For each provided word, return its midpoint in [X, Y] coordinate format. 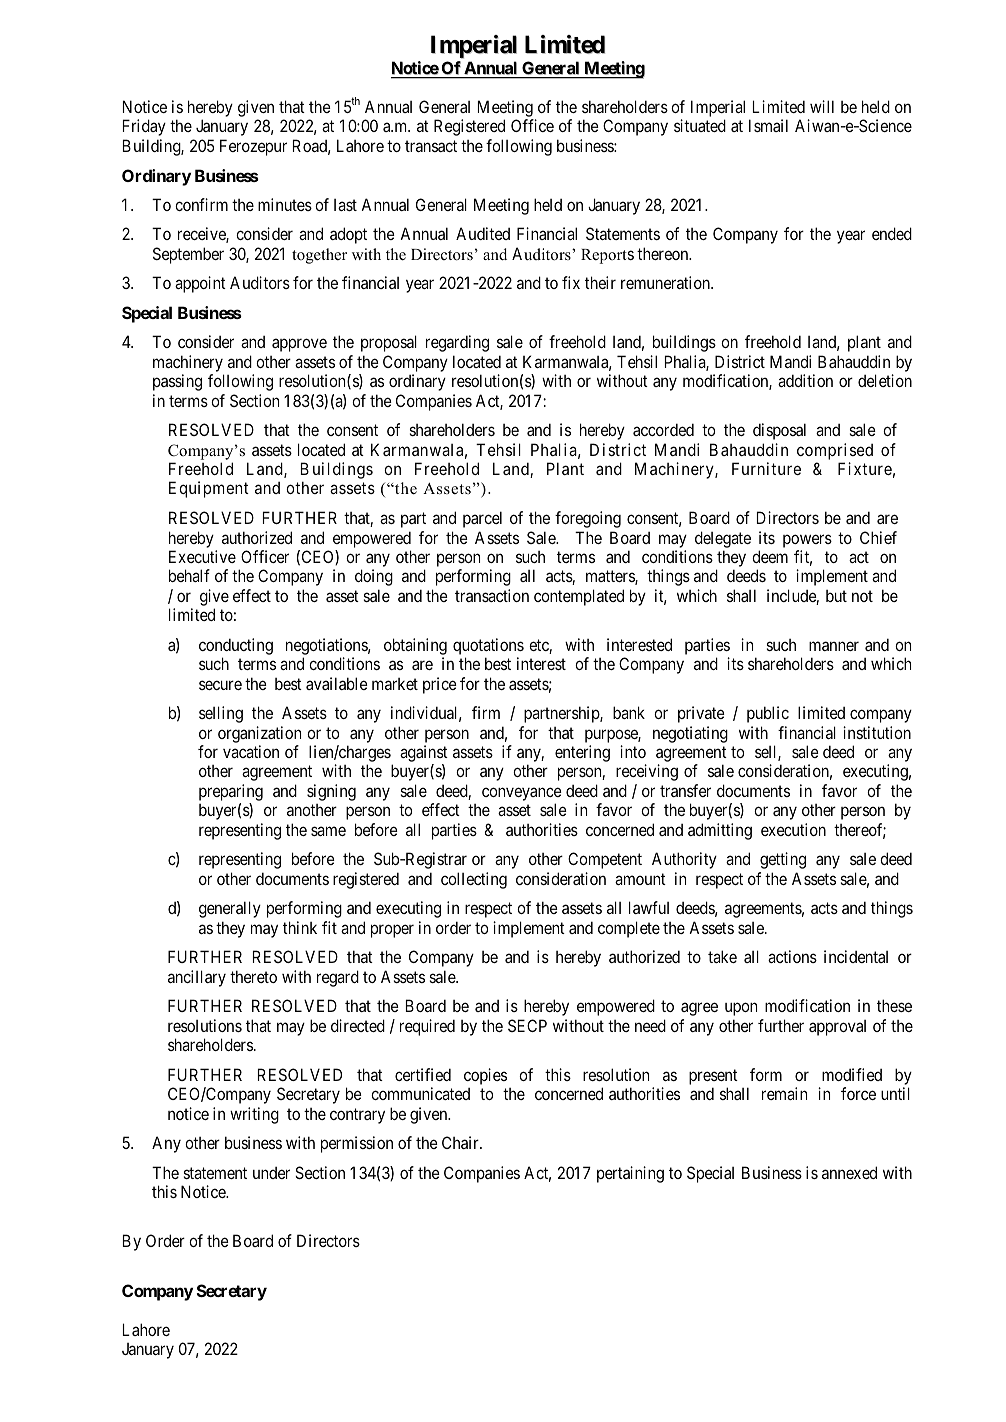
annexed [849, 1172]
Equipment [209, 489]
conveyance [522, 795]
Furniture [766, 468]
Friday [144, 127]
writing [254, 1115]
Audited [483, 233]
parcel [482, 519]
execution [793, 829]
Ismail [768, 125]
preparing [231, 794]
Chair [461, 1142]
